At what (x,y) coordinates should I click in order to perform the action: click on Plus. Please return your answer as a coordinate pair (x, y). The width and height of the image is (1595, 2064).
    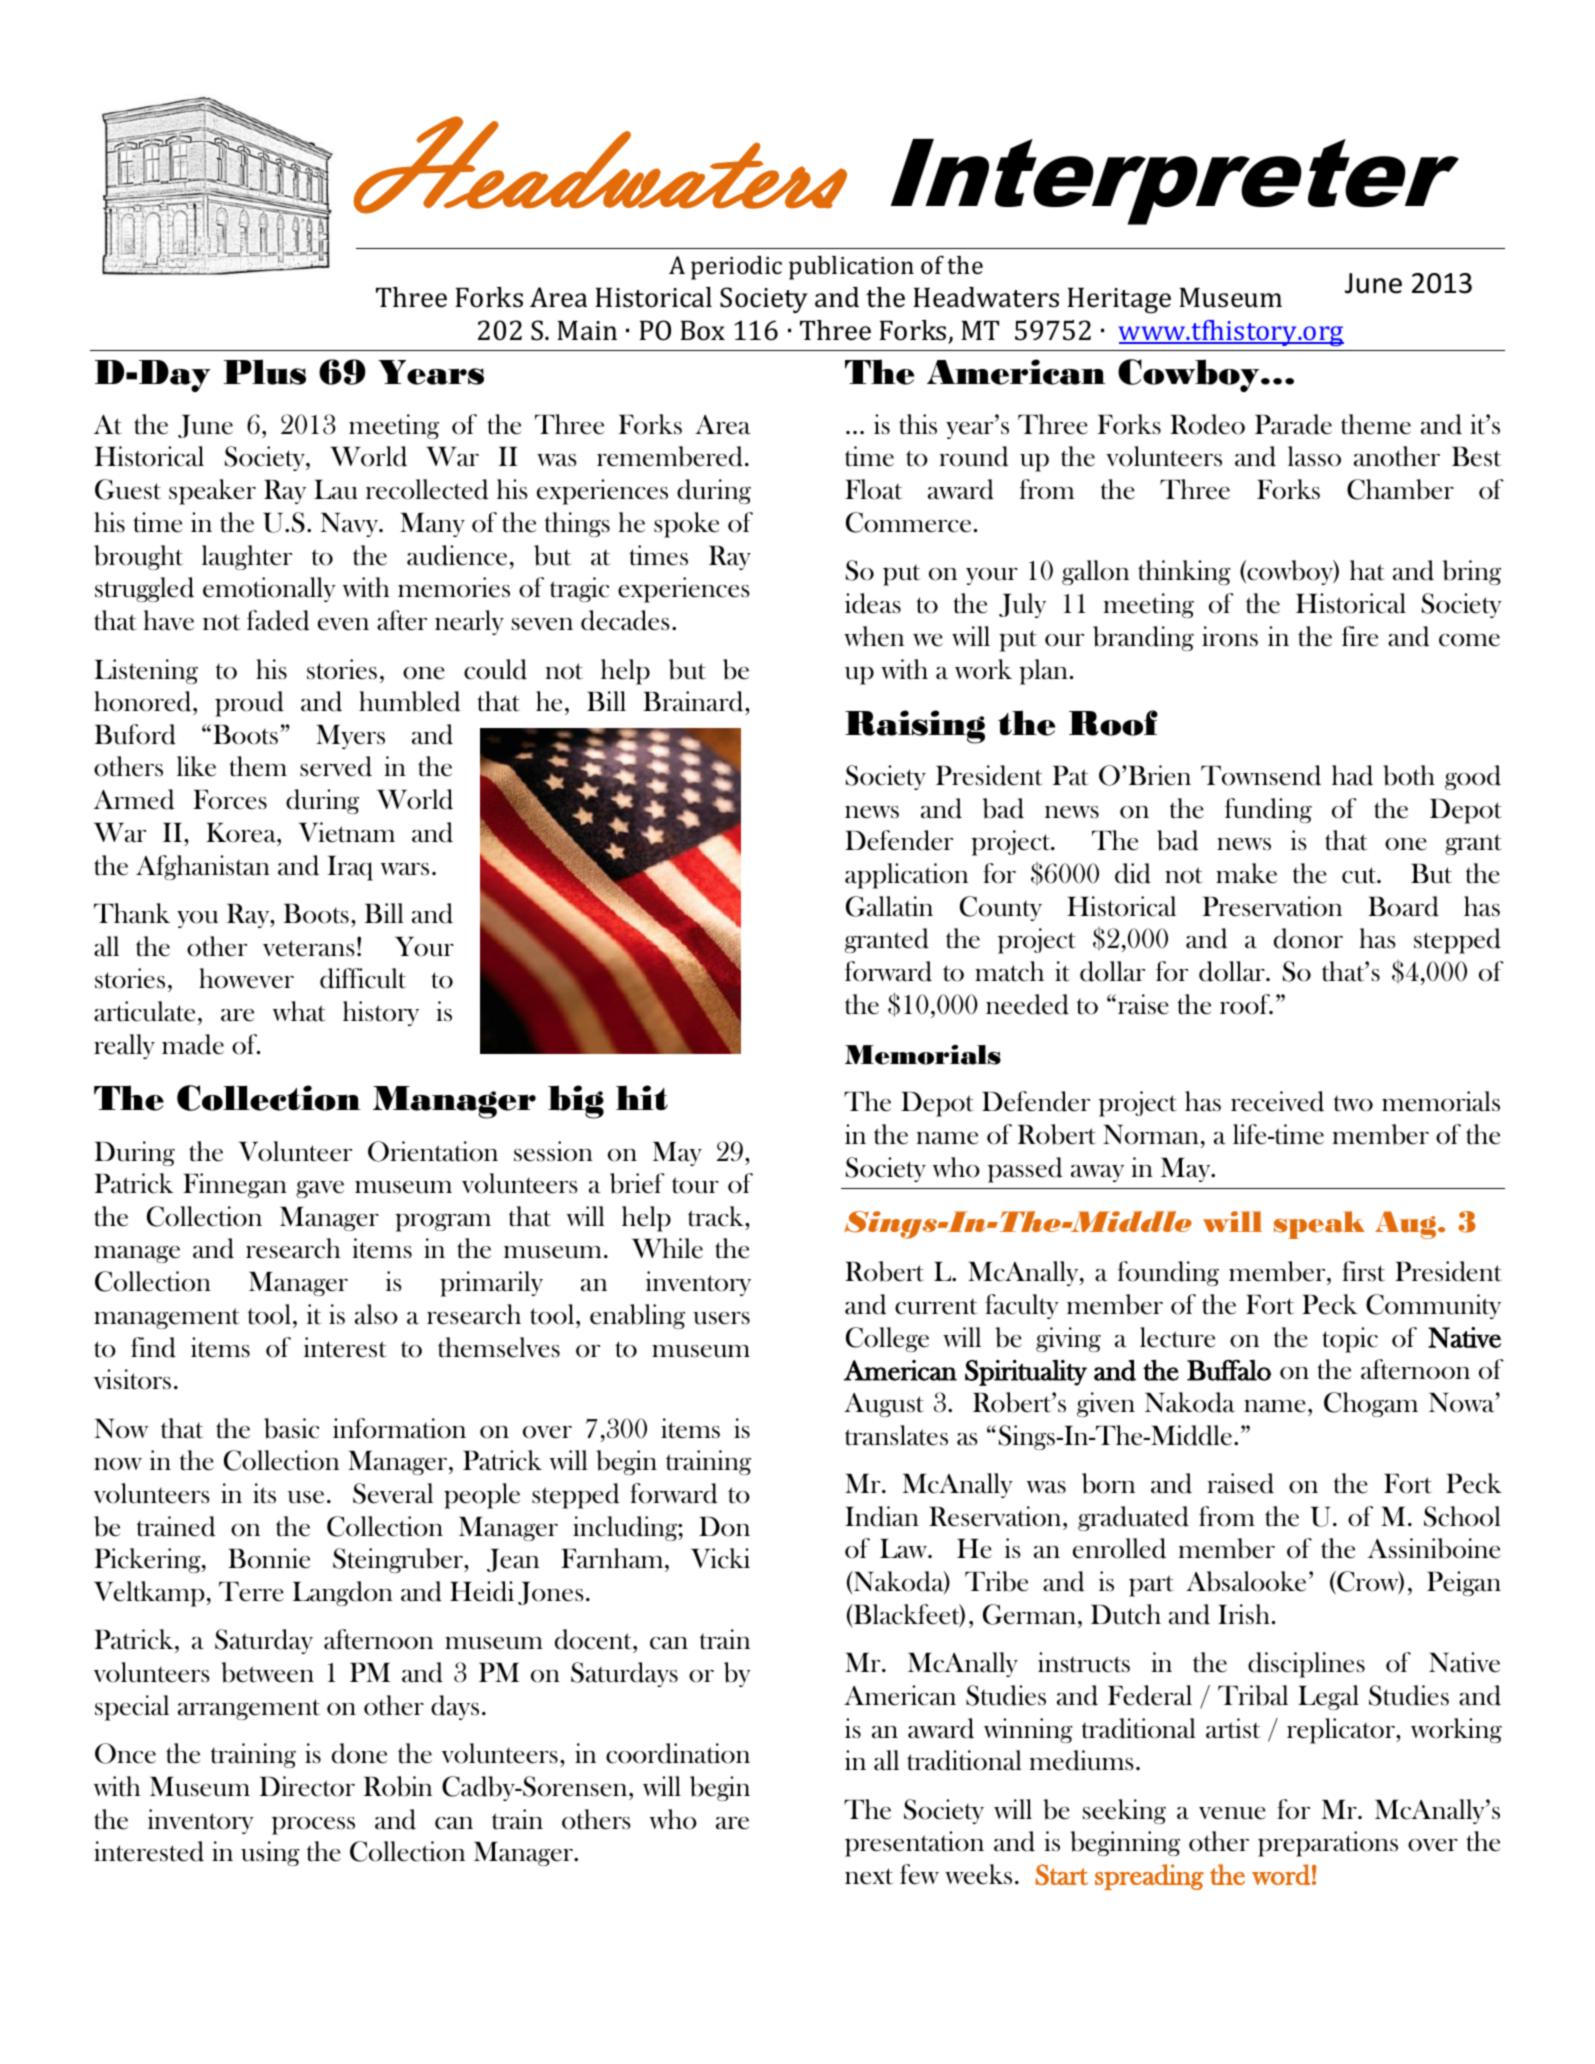
    Looking at the image, I should click on (265, 372).
